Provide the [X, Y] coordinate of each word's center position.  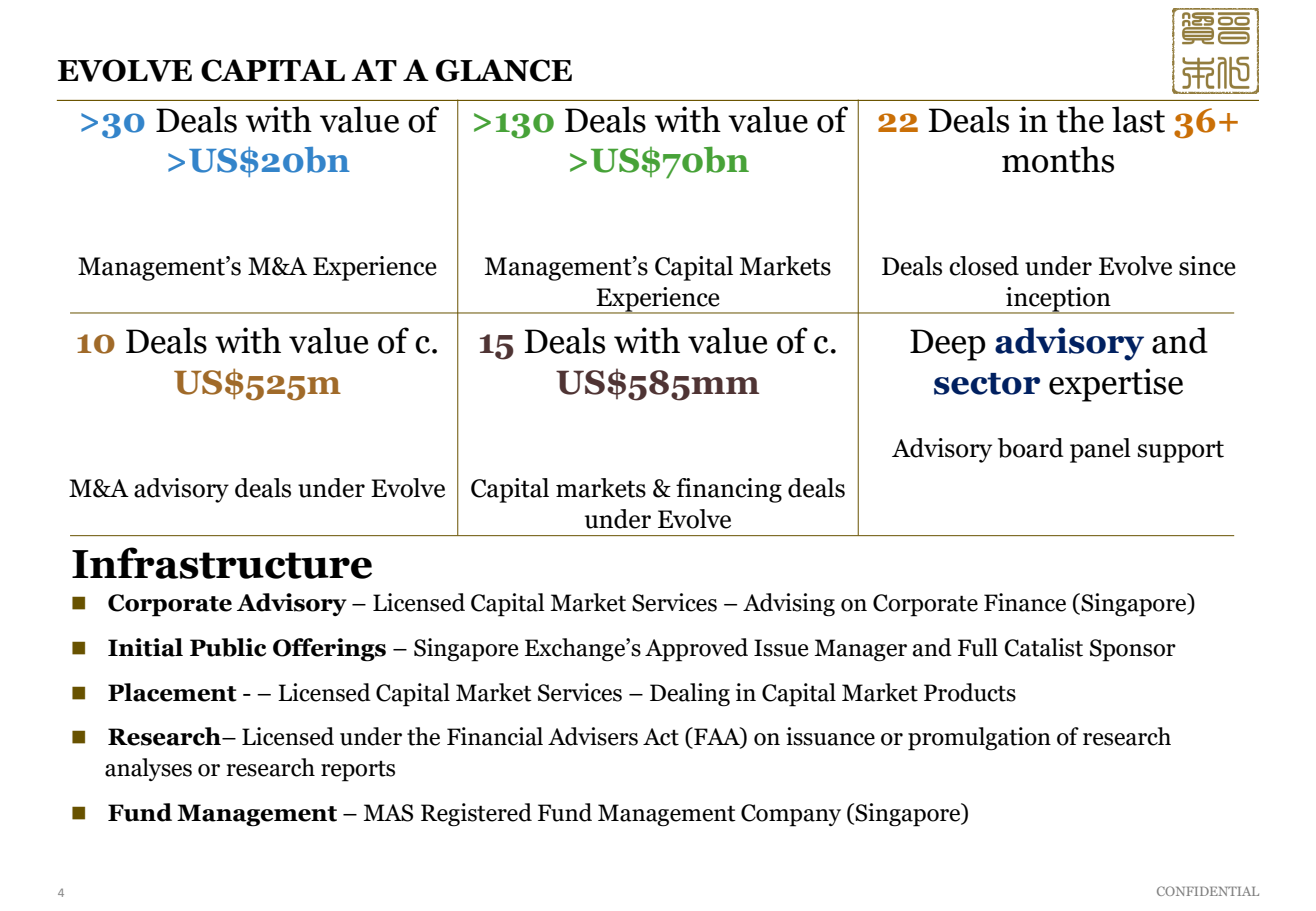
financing [729, 490]
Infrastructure [222, 563]
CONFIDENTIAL [1208, 891]
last [1138, 119]
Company [791, 815]
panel [1100, 450]
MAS [388, 813]
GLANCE [504, 70]
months [1058, 159]
